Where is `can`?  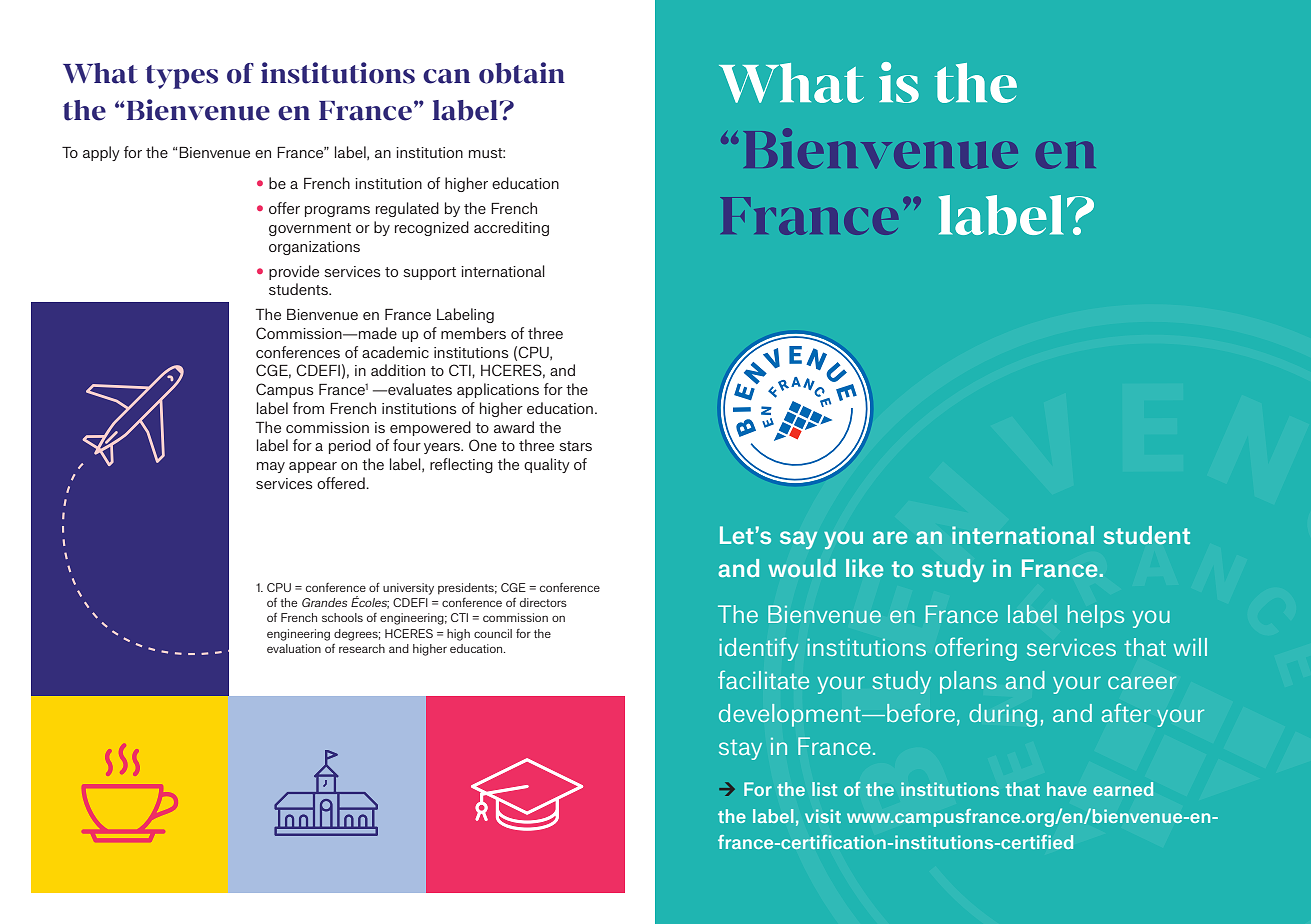
can is located at coordinates (446, 76).
